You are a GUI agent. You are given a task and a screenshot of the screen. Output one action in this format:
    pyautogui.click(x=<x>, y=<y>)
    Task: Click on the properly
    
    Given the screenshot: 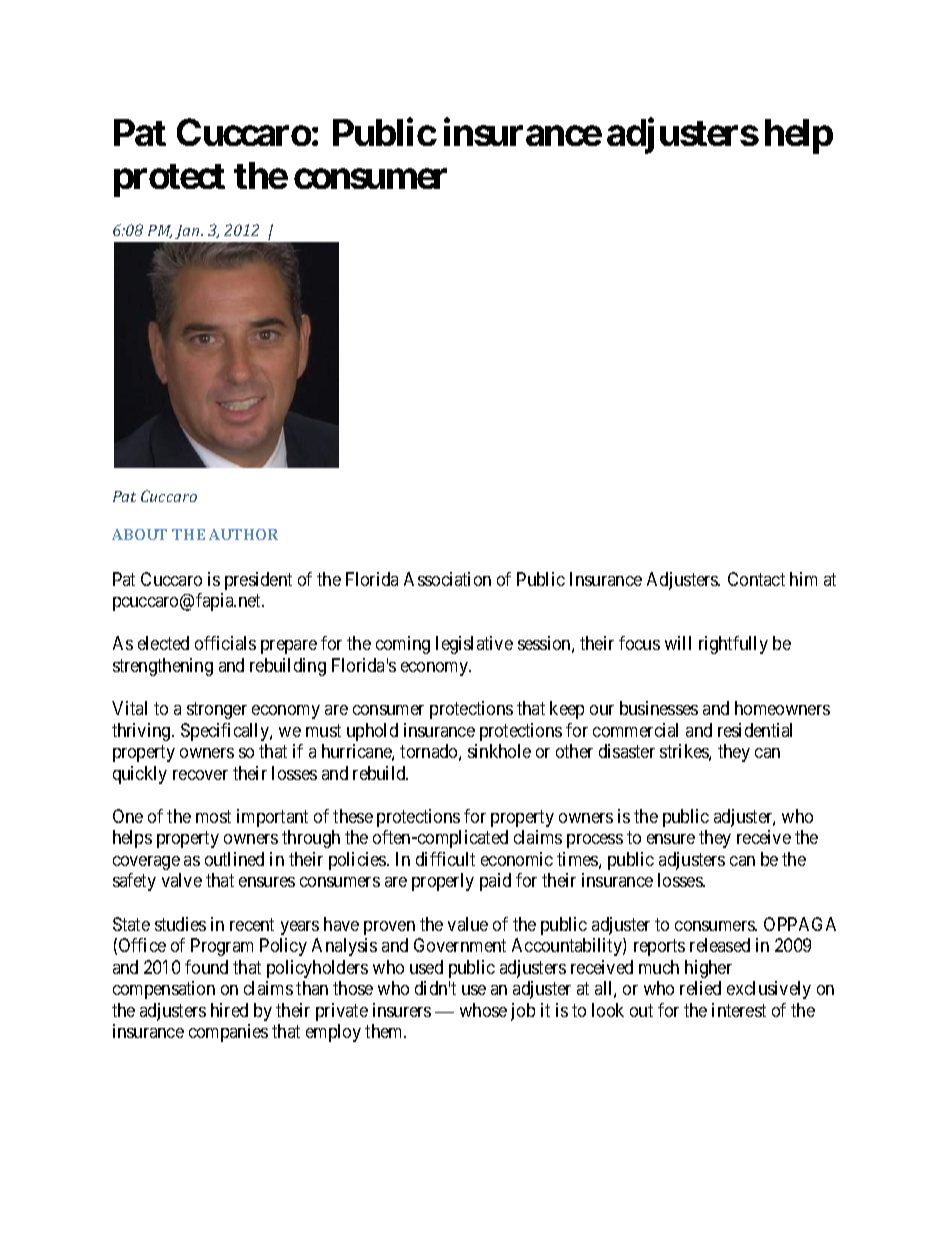 What is the action you would take?
    pyautogui.click(x=443, y=882)
